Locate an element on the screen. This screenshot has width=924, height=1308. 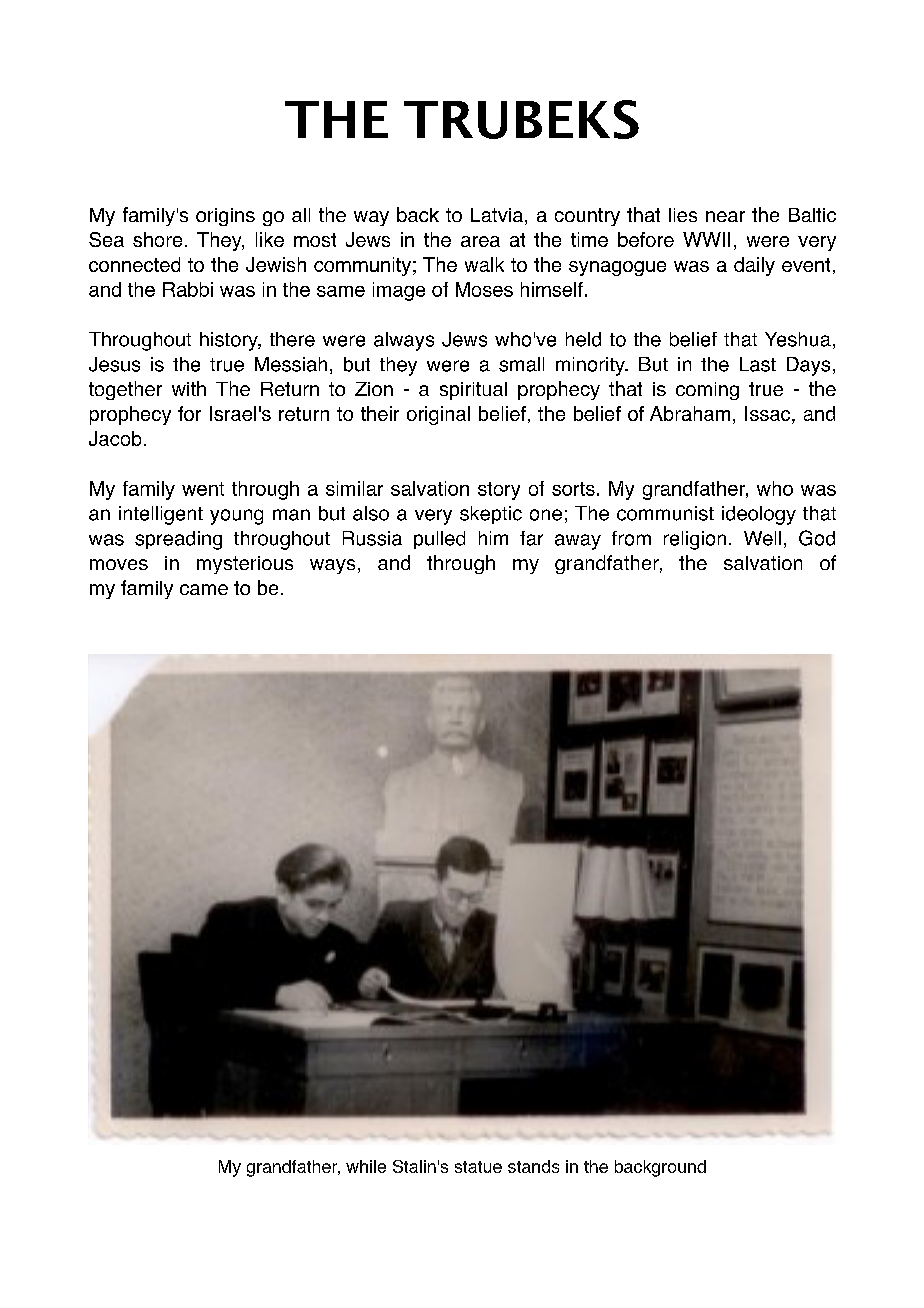
shore is located at coordinates (157, 239).
